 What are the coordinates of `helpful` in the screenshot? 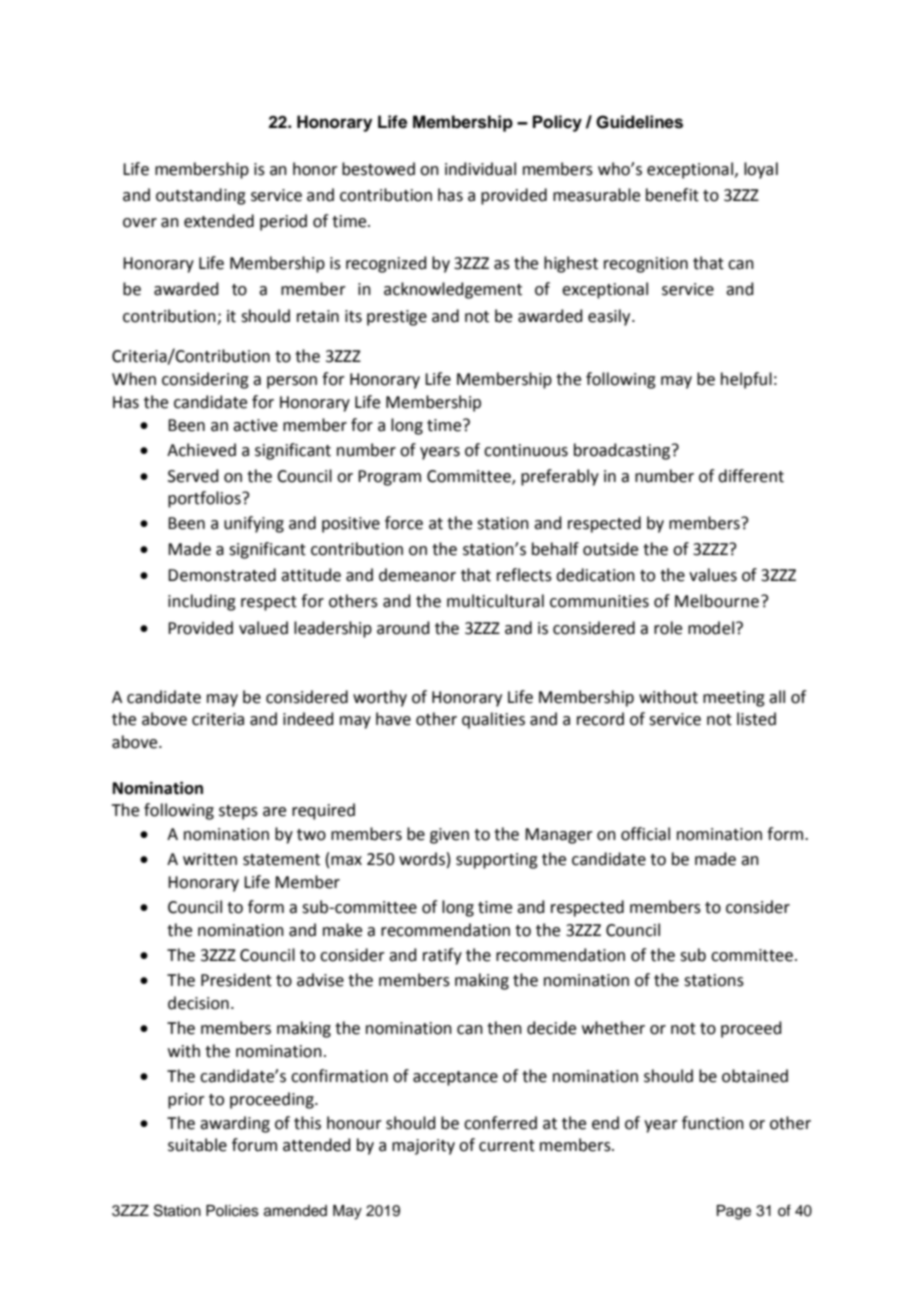 It's located at (746, 380).
